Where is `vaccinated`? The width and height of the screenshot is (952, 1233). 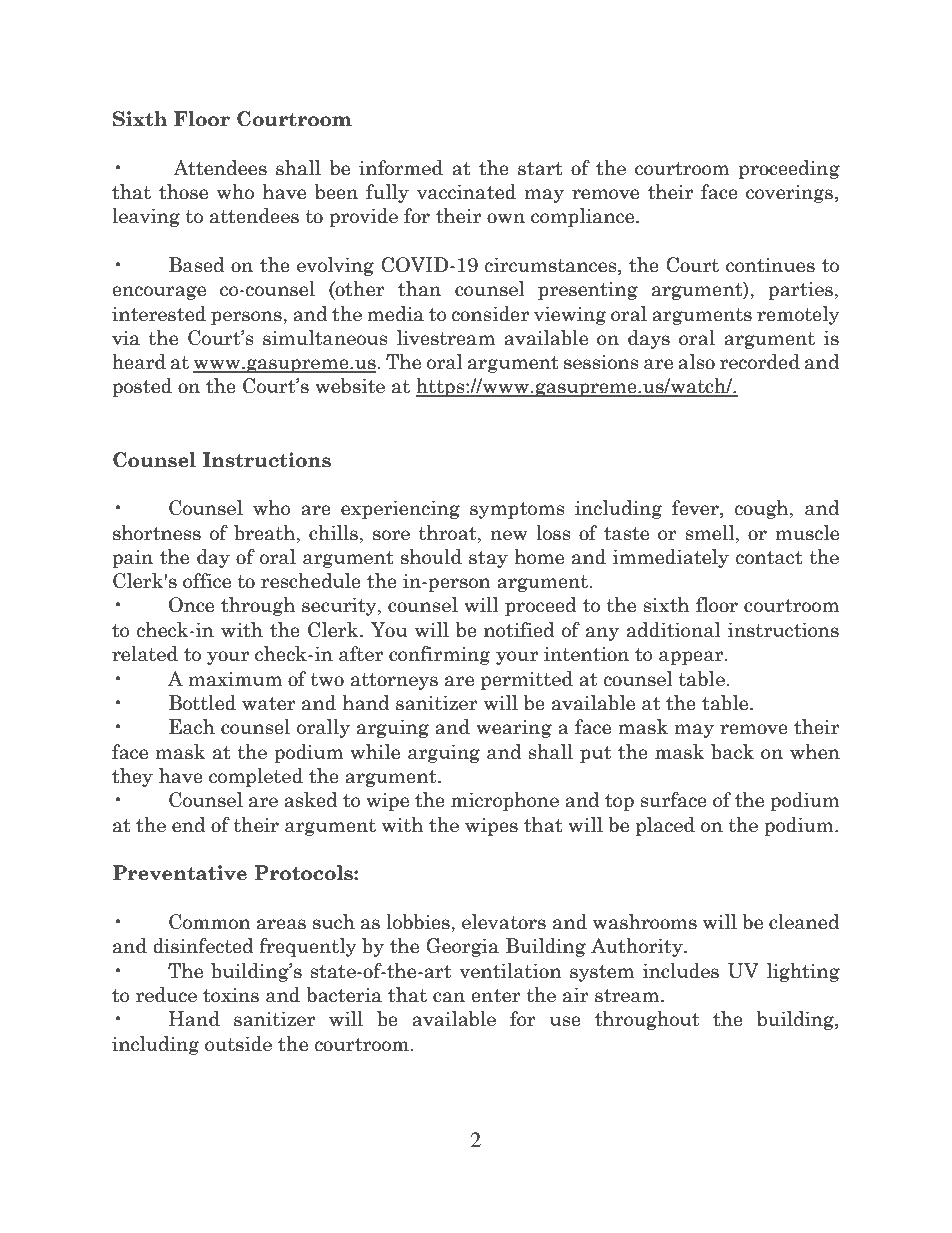 vaccinated is located at coordinates (466, 192).
